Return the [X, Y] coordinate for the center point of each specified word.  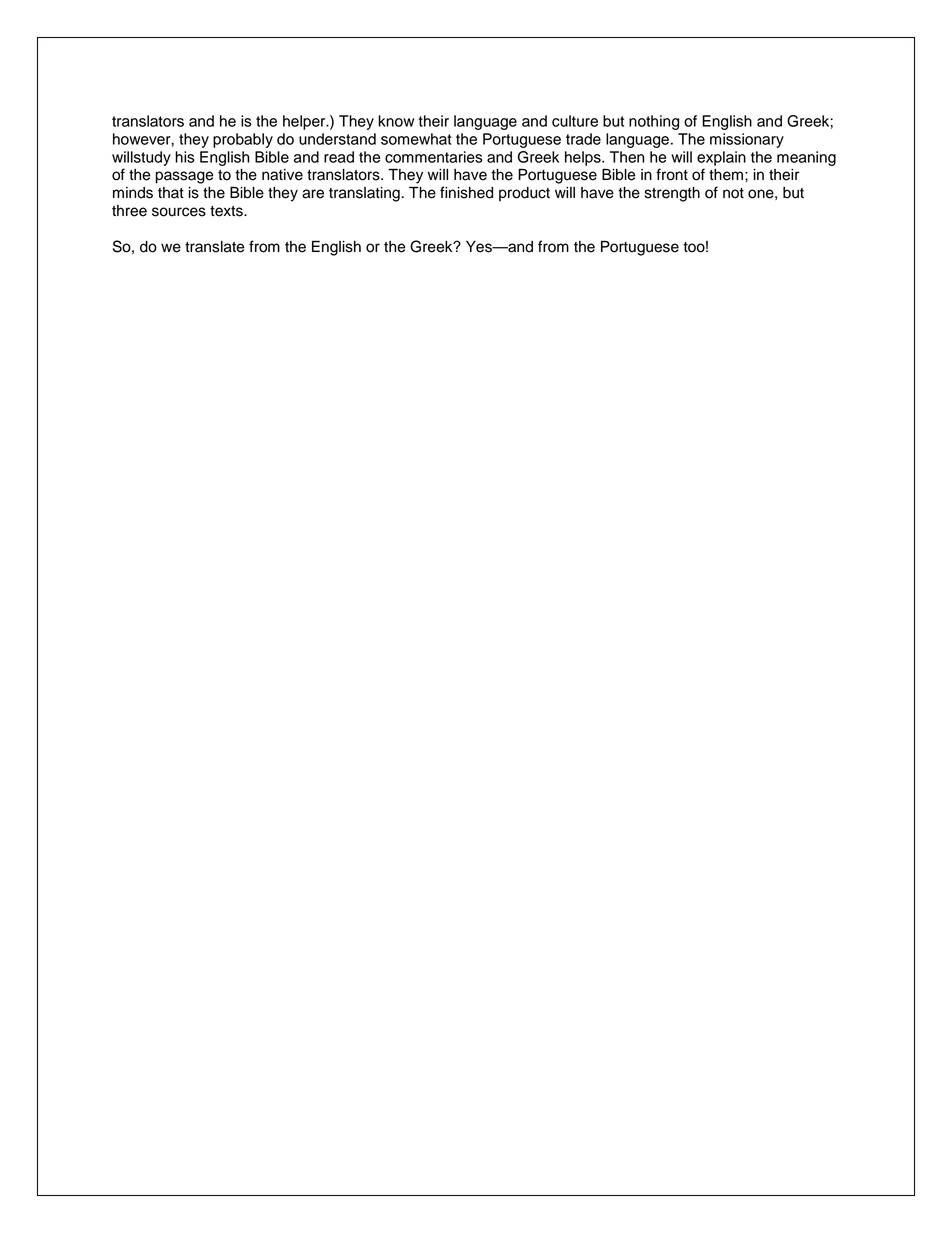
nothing [654, 122]
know [396, 121]
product [524, 194]
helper [305, 122]
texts [227, 211]
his [185, 157]
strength [672, 194]
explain [721, 158]
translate [215, 247]
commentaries [434, 157]
